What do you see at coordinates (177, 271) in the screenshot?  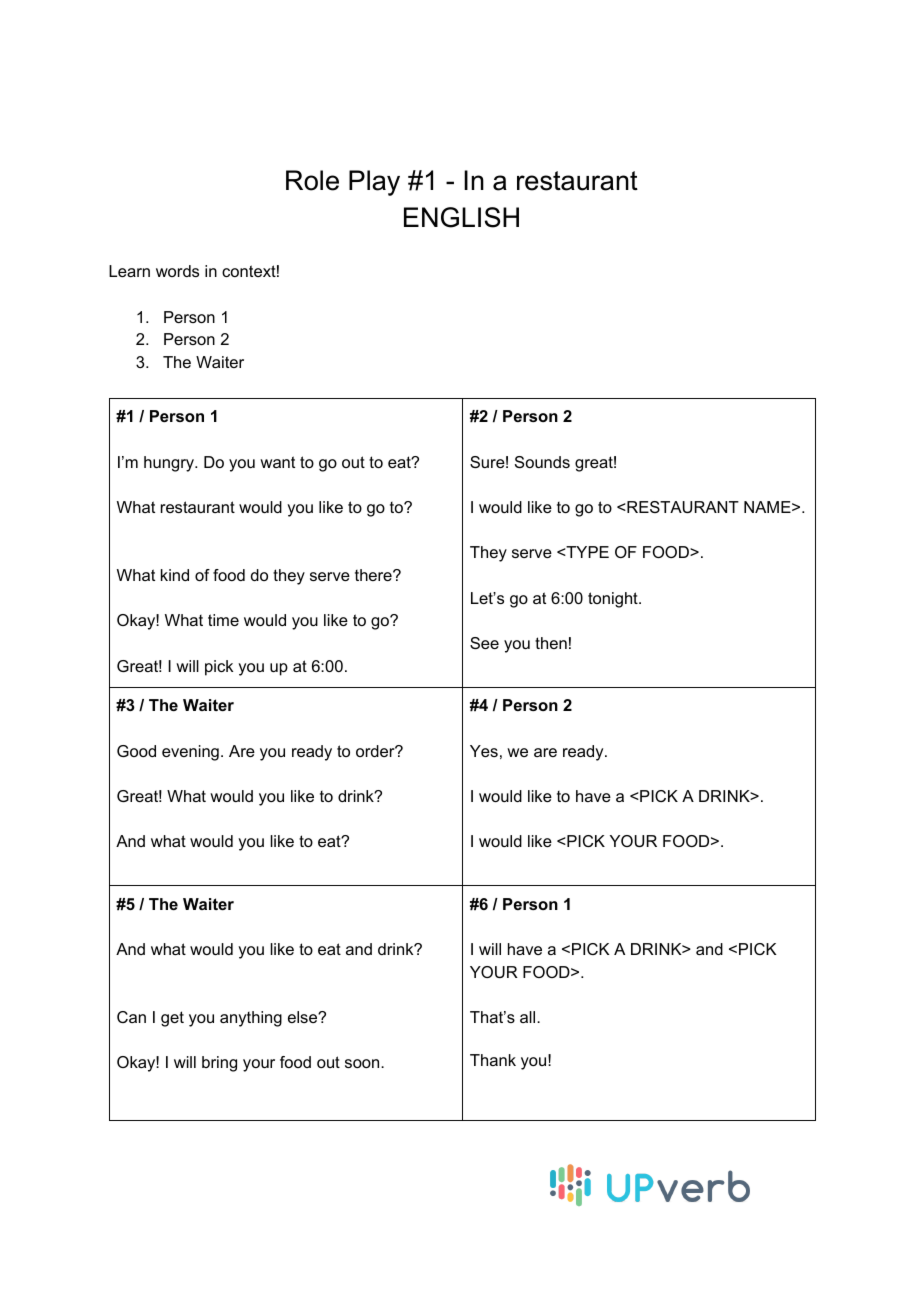 I see `words` at bounding box center [177, 271].
